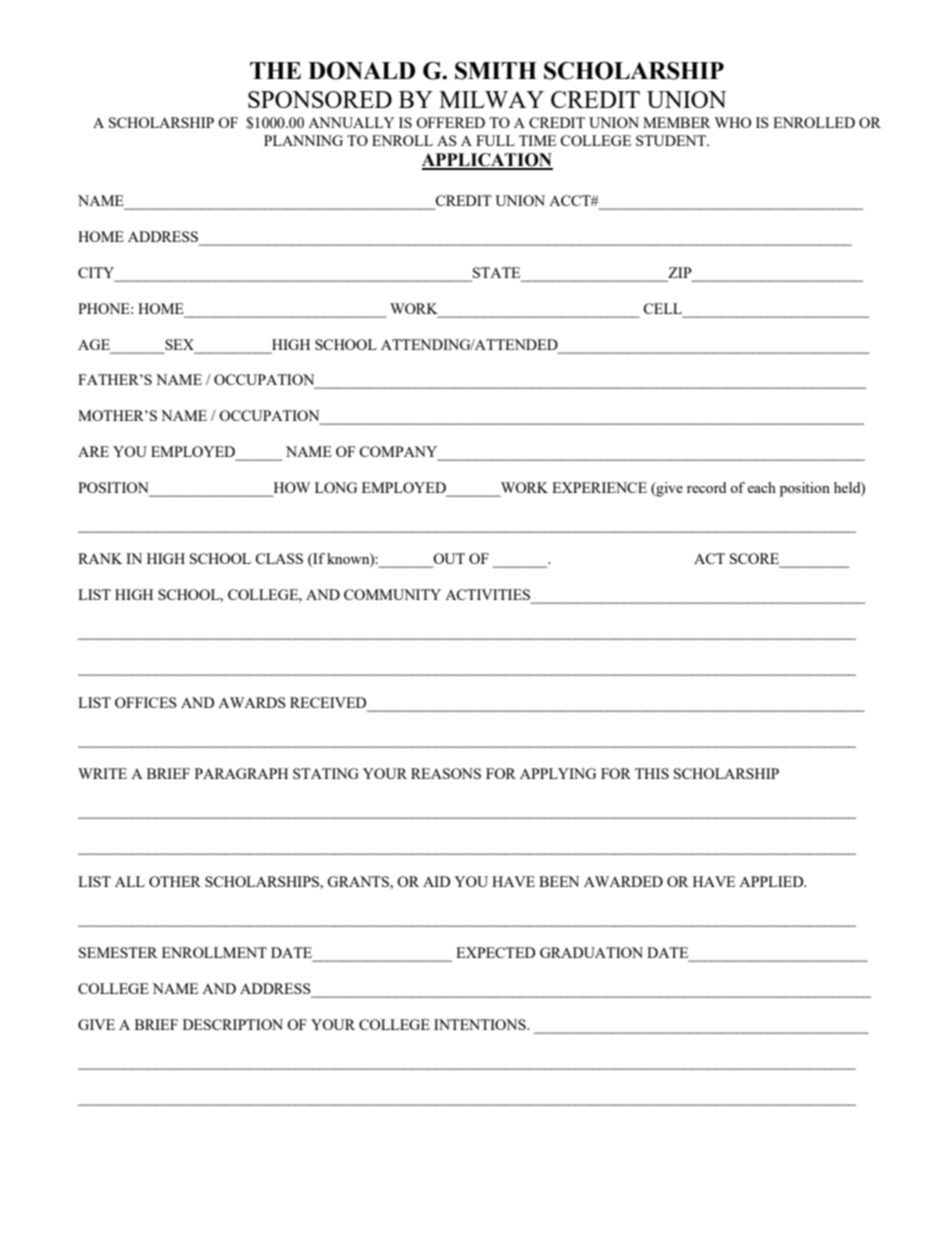 The width and height of the document is (952, 1233). Describe the element at coordinates (677, 122) in the document. I see `MEMBER` at that location.
